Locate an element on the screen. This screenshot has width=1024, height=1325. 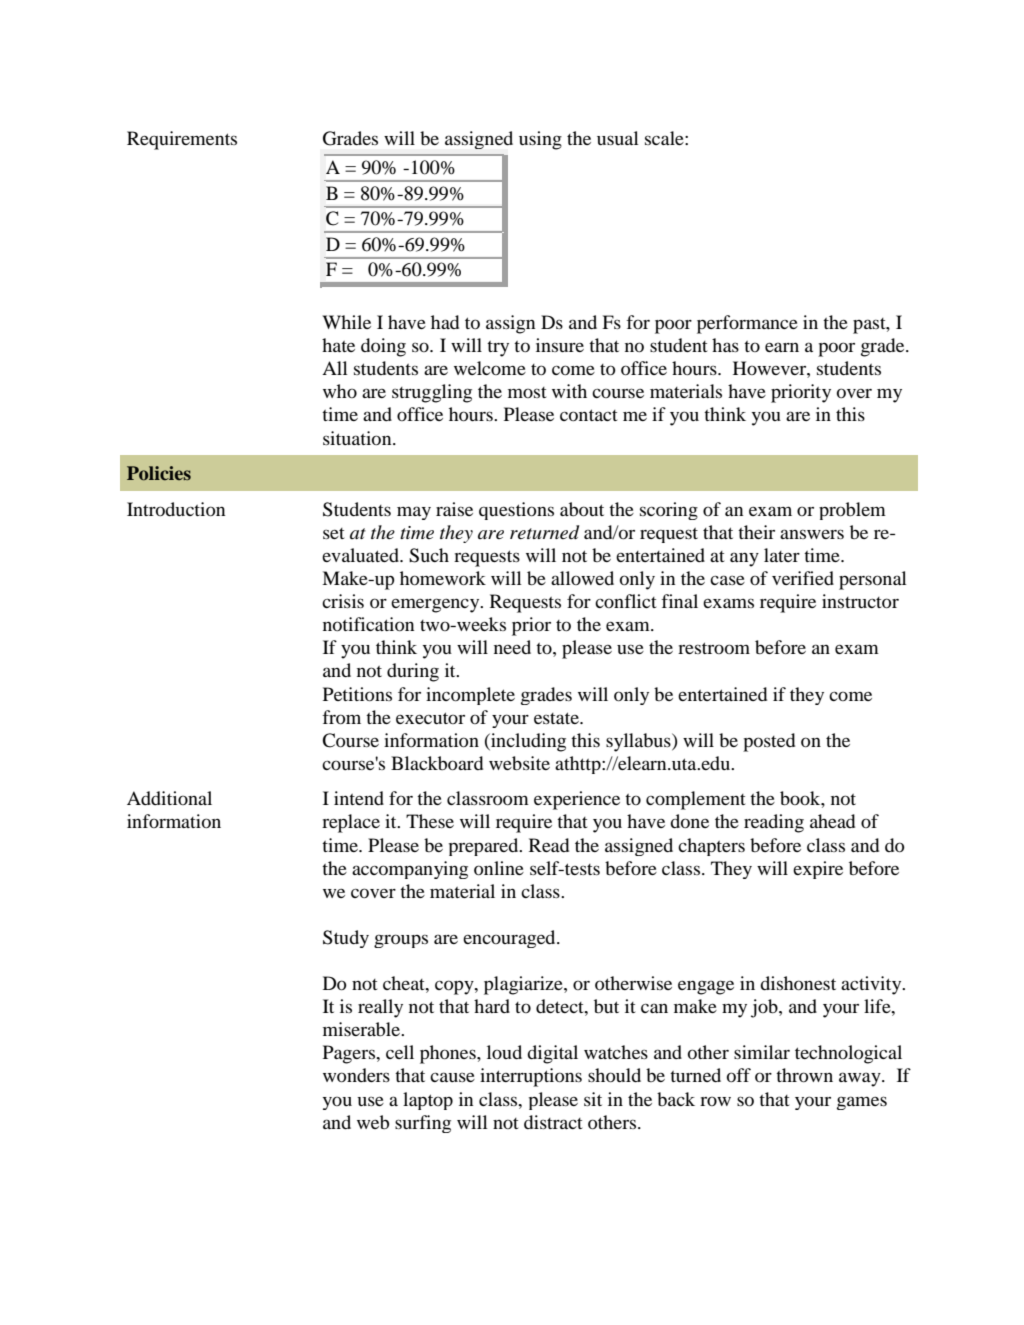
wonders is located at coordinates (356, 1075).
